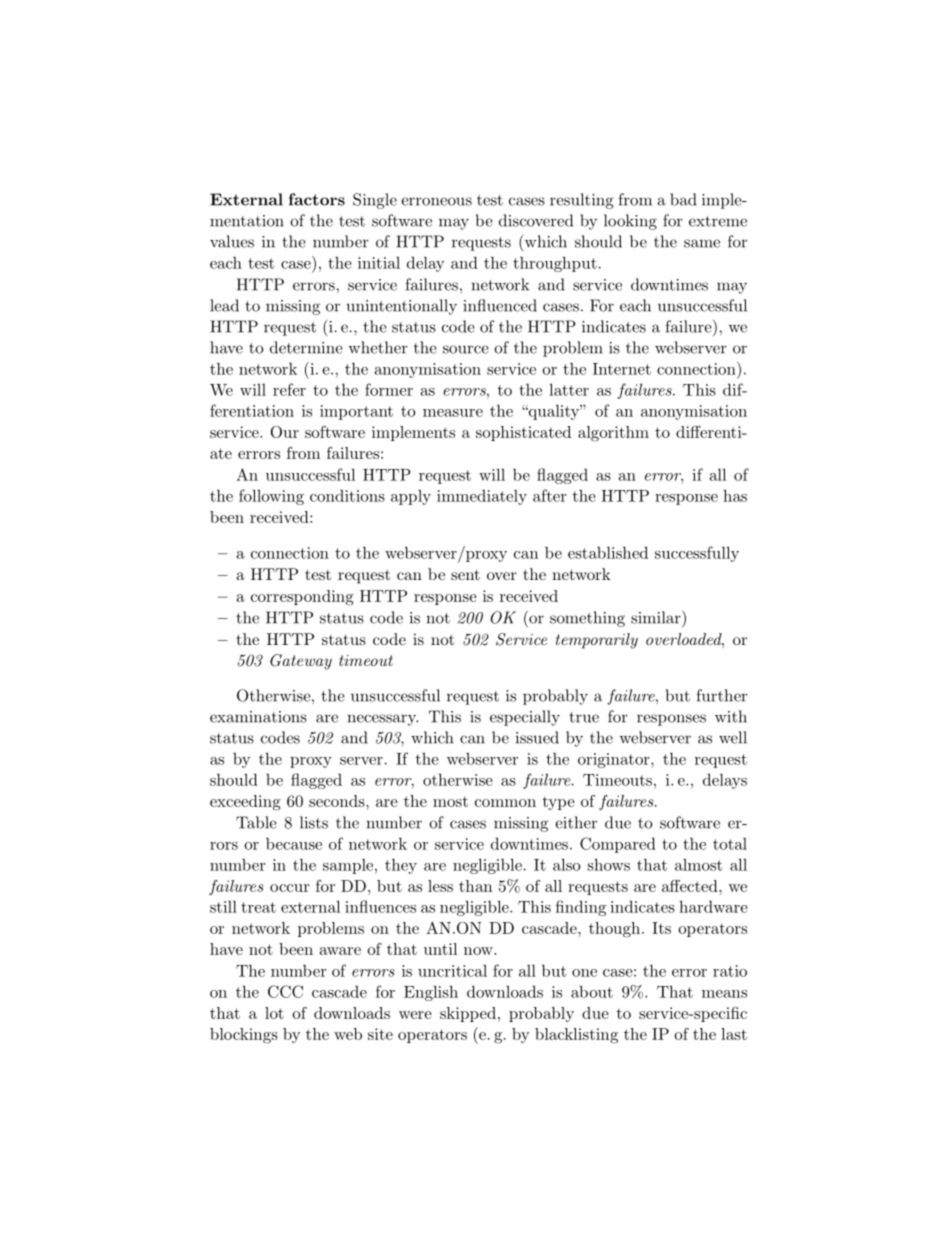 This image has height=1233, width=952. What do you see at coordinates (465, 574) in the image?
I see `sent` at bounding box center [465, 574].
